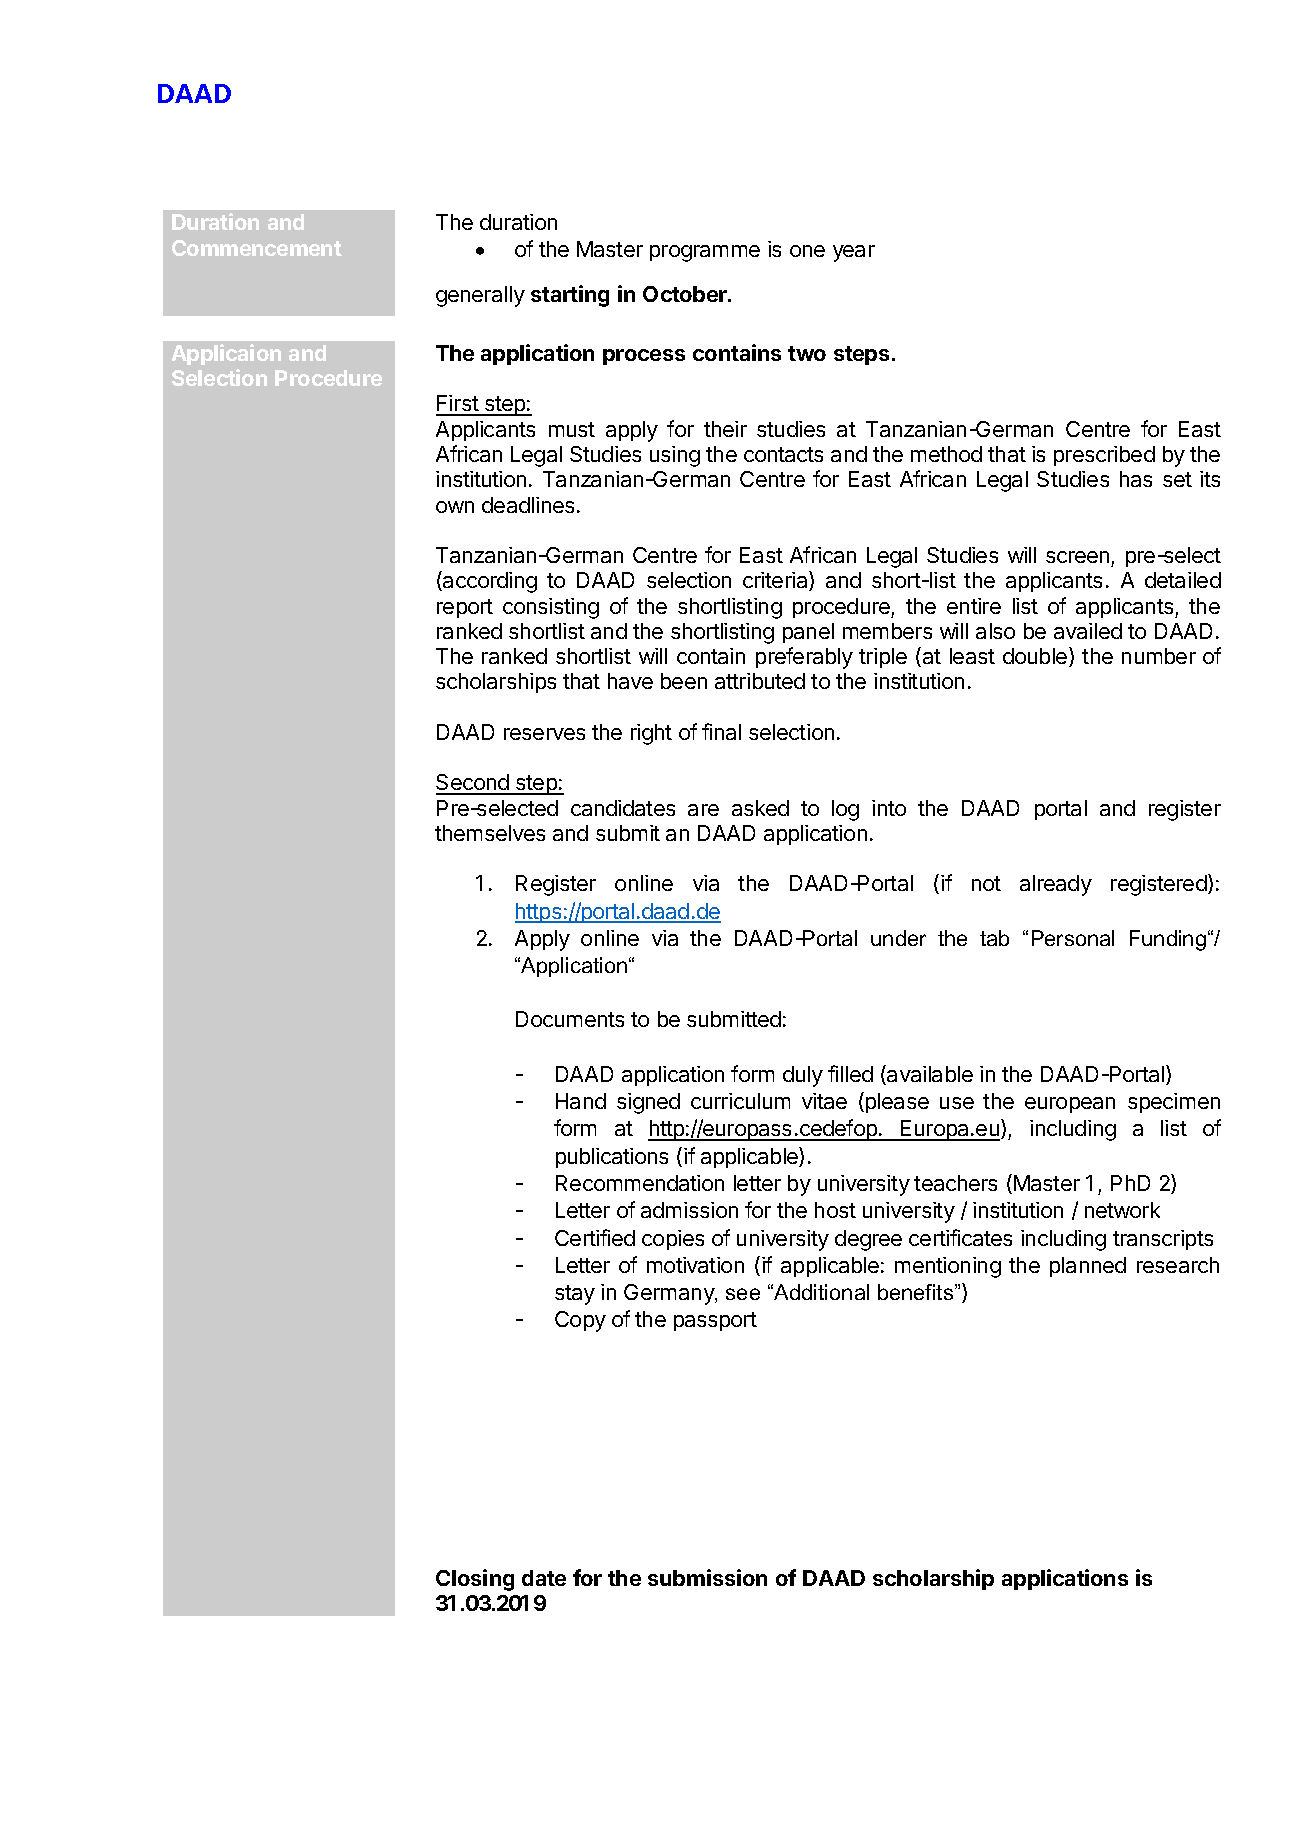 The image size is (1307, 1848). What do you see at coordinates (475, 1580) in the image?
I see `Closing` at bounding box center [475, 1580].
